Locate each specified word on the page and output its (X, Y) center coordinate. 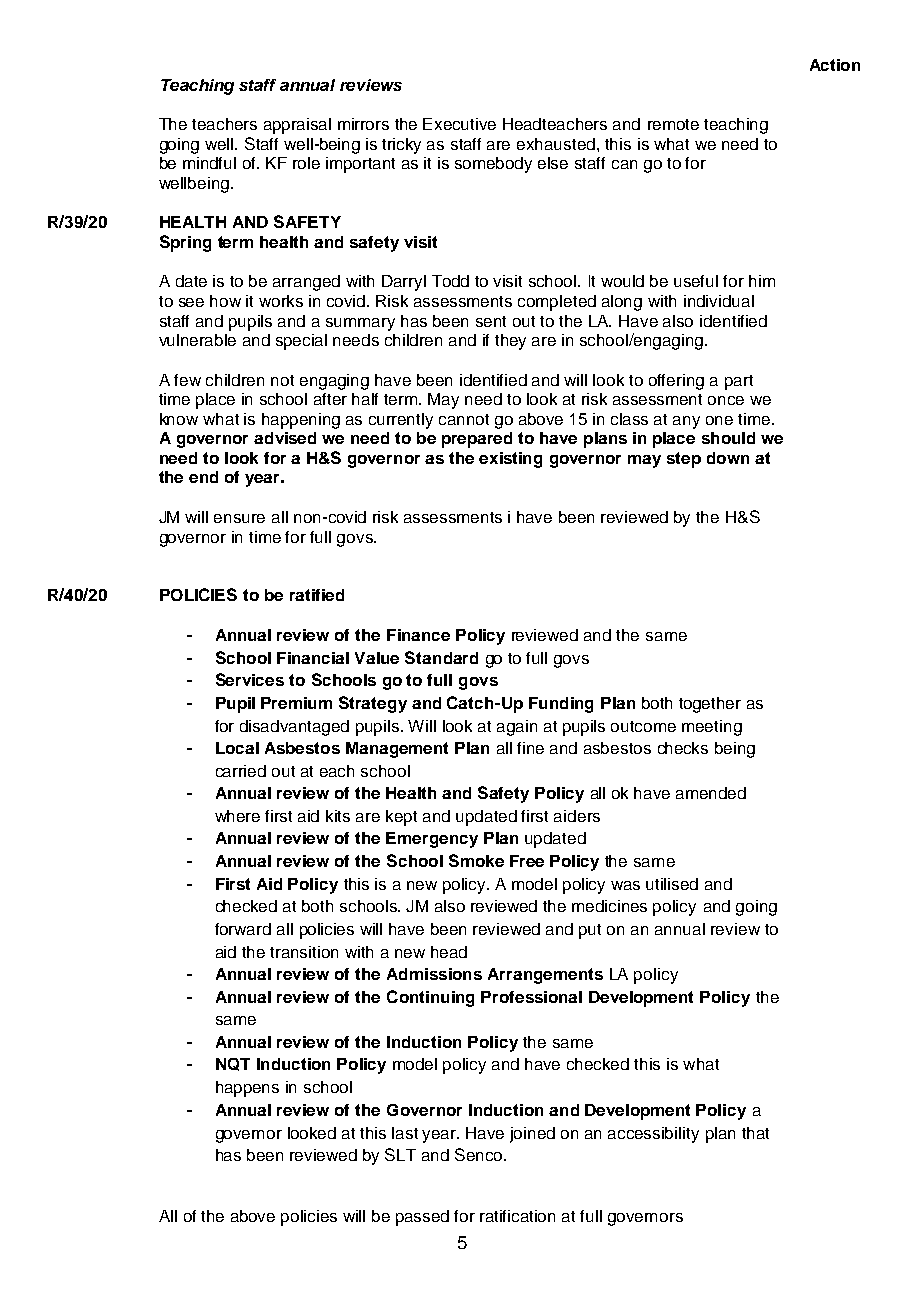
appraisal (297, 126)
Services (250, 679)
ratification (517, 1216)
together (710, 705)
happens (247, 1089)
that (755, 1133)
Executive (459, 124)
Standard (441, 657)
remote (673, 124)
